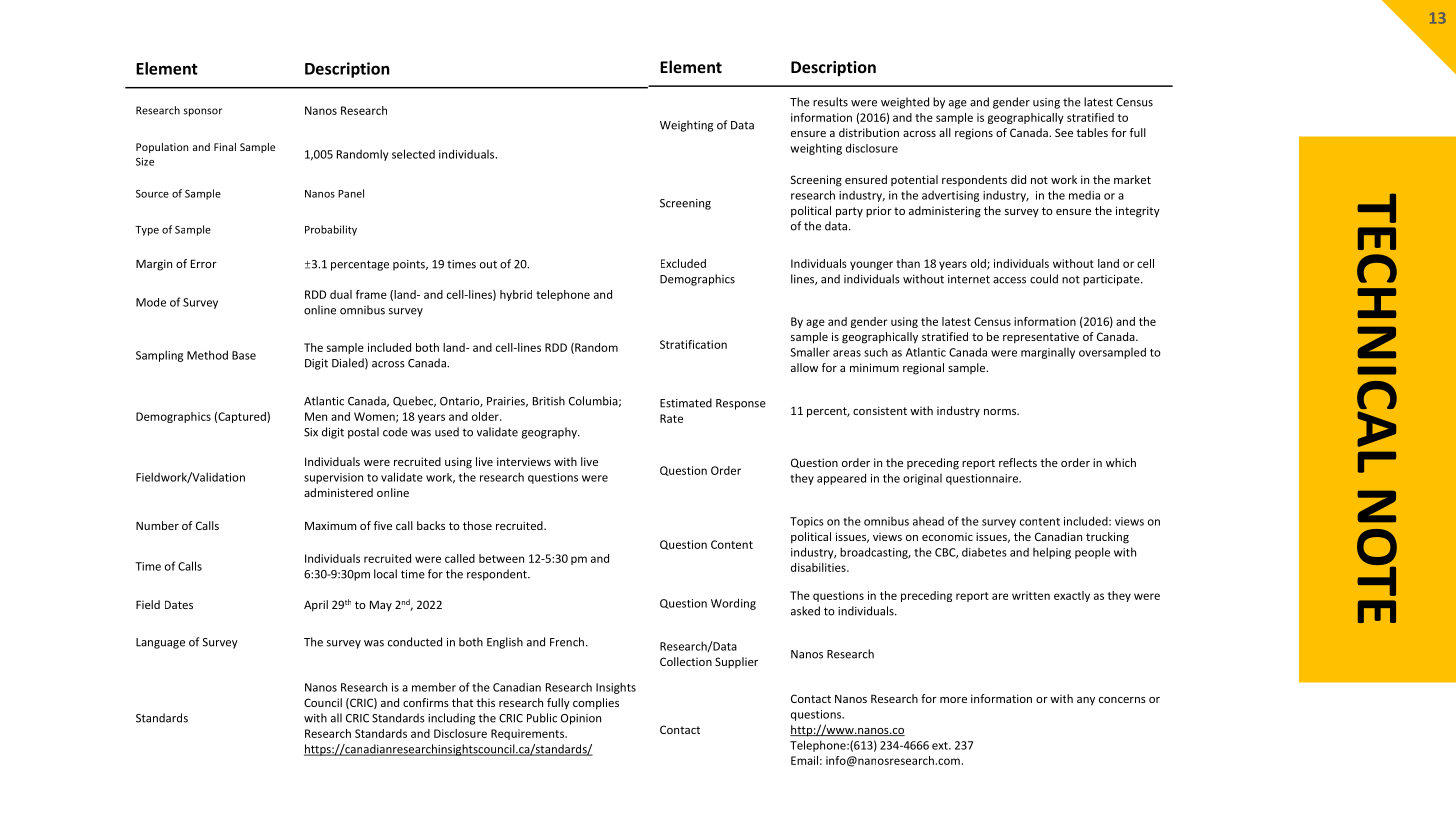  I want to click on results, so click(830, 102).
